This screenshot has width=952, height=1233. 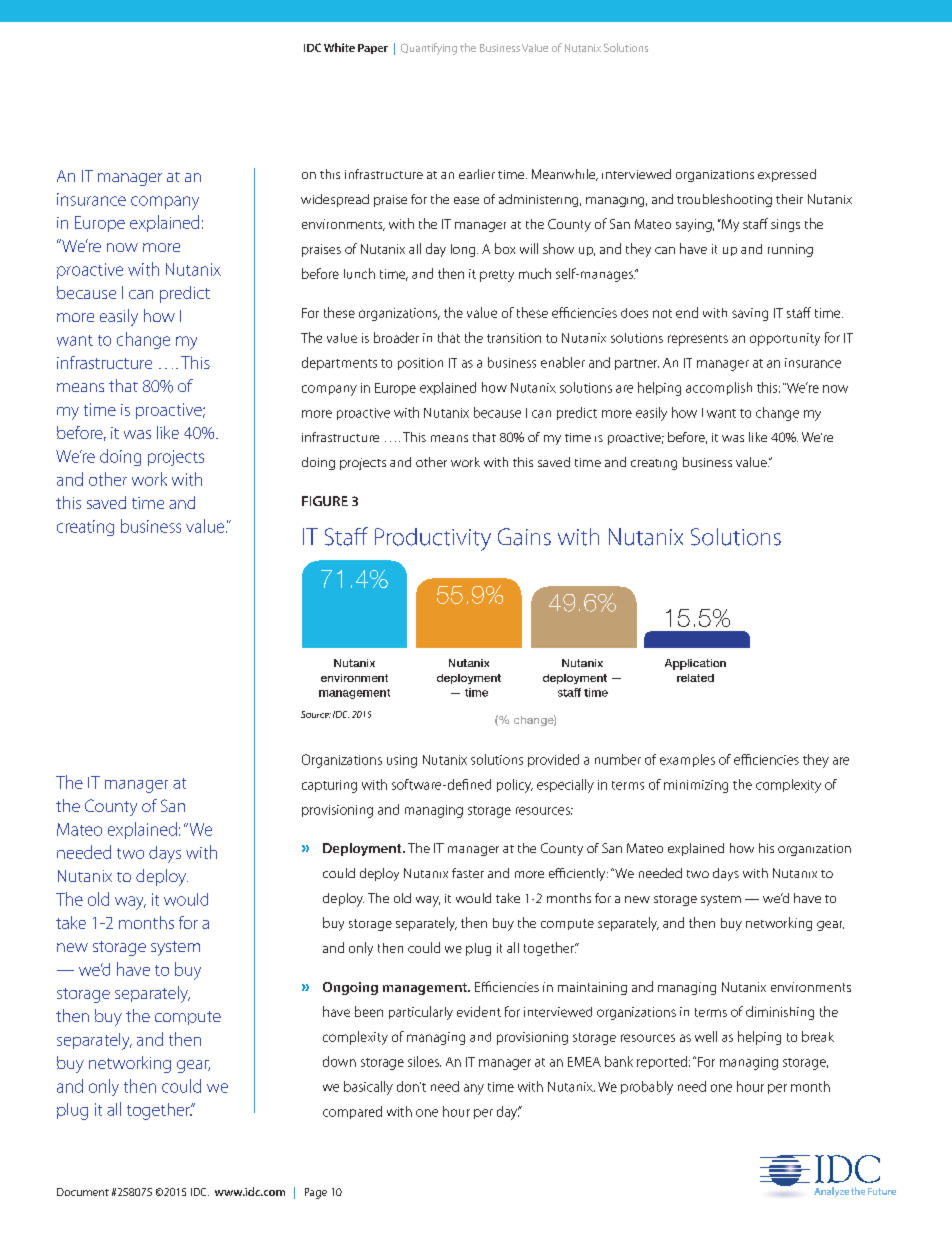 I want to click on Quantifying, so click(x=429, y=49).
